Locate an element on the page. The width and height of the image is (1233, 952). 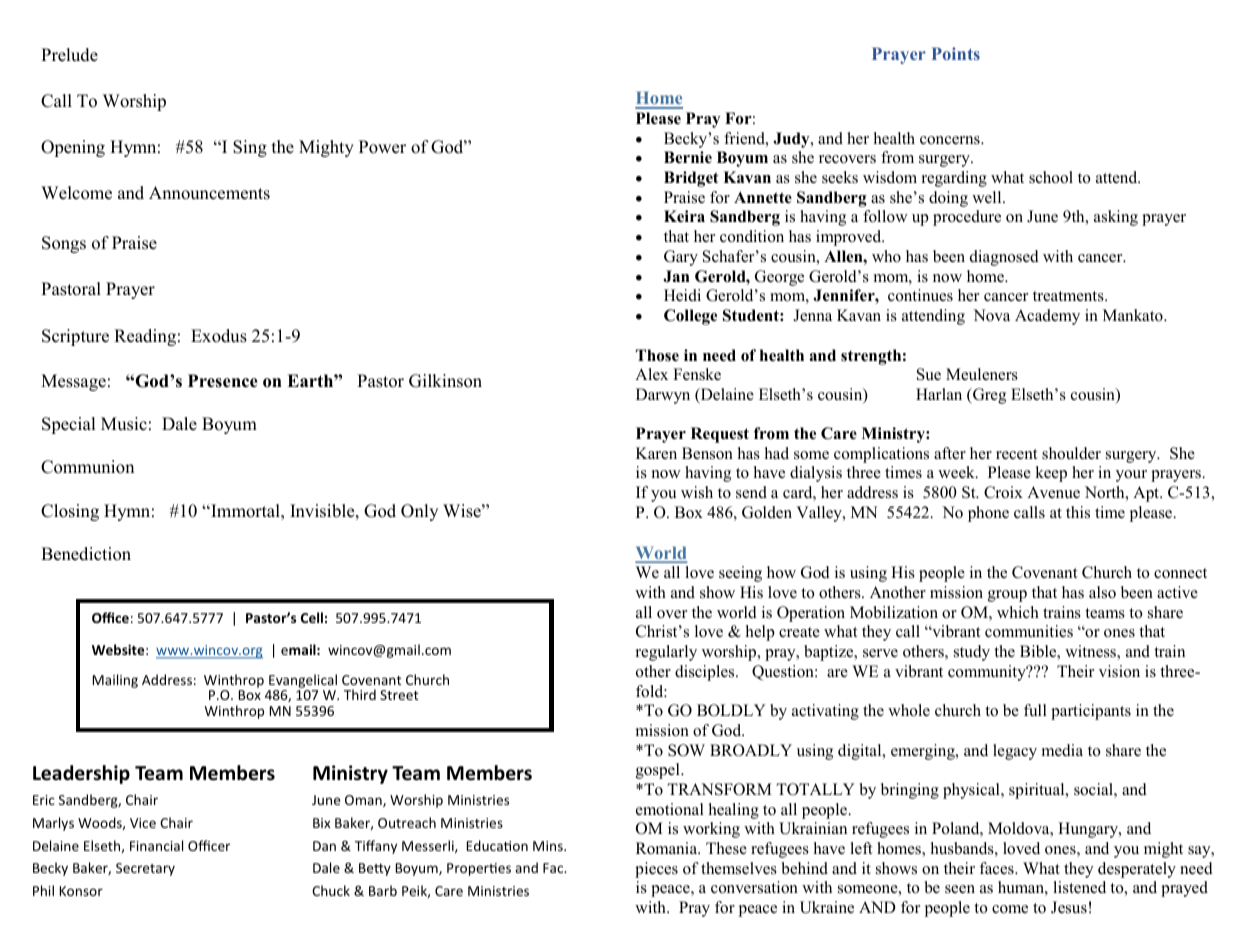
Benediction is located at coordinates (86, 554).
